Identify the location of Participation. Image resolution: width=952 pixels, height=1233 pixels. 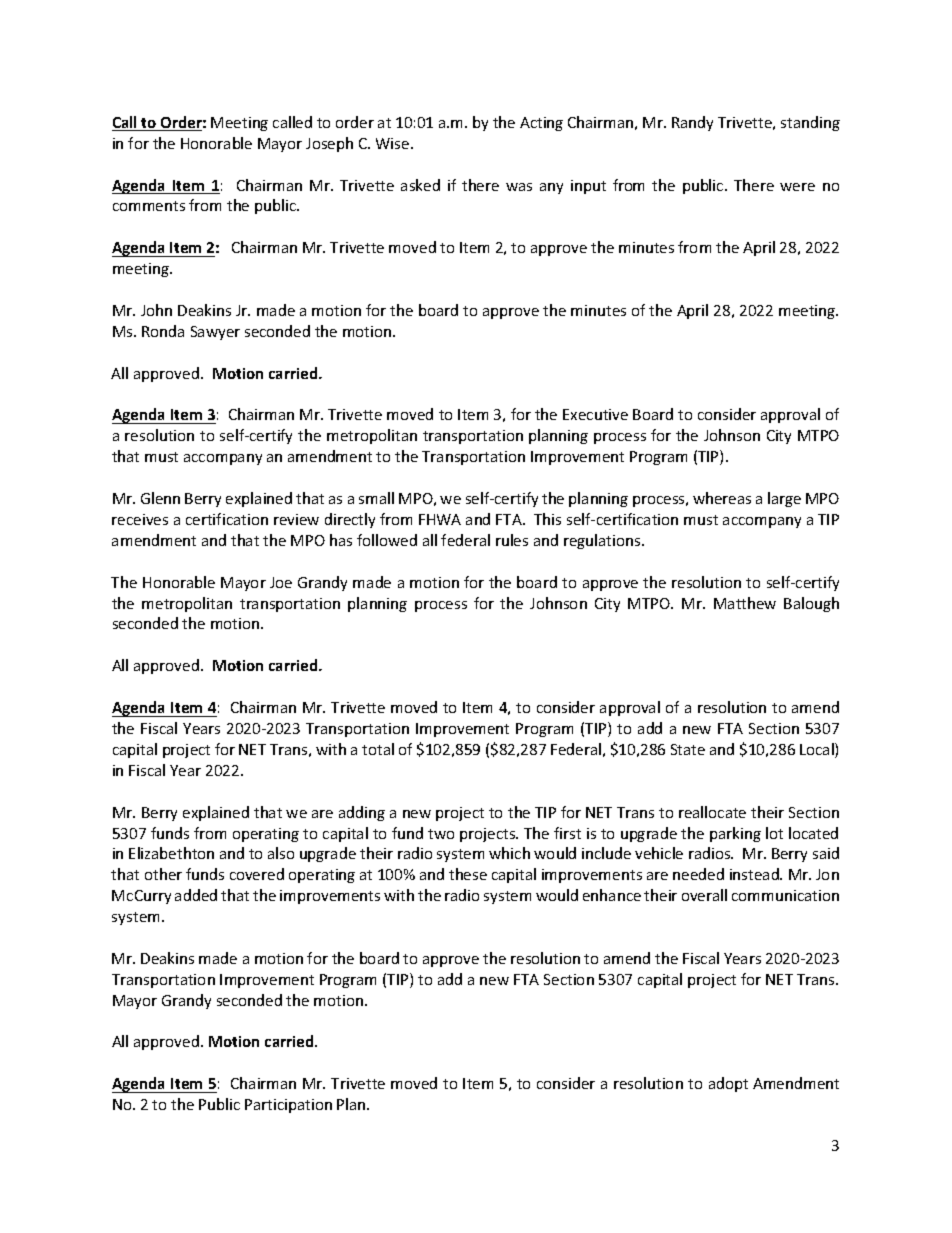
(288, 1106).
